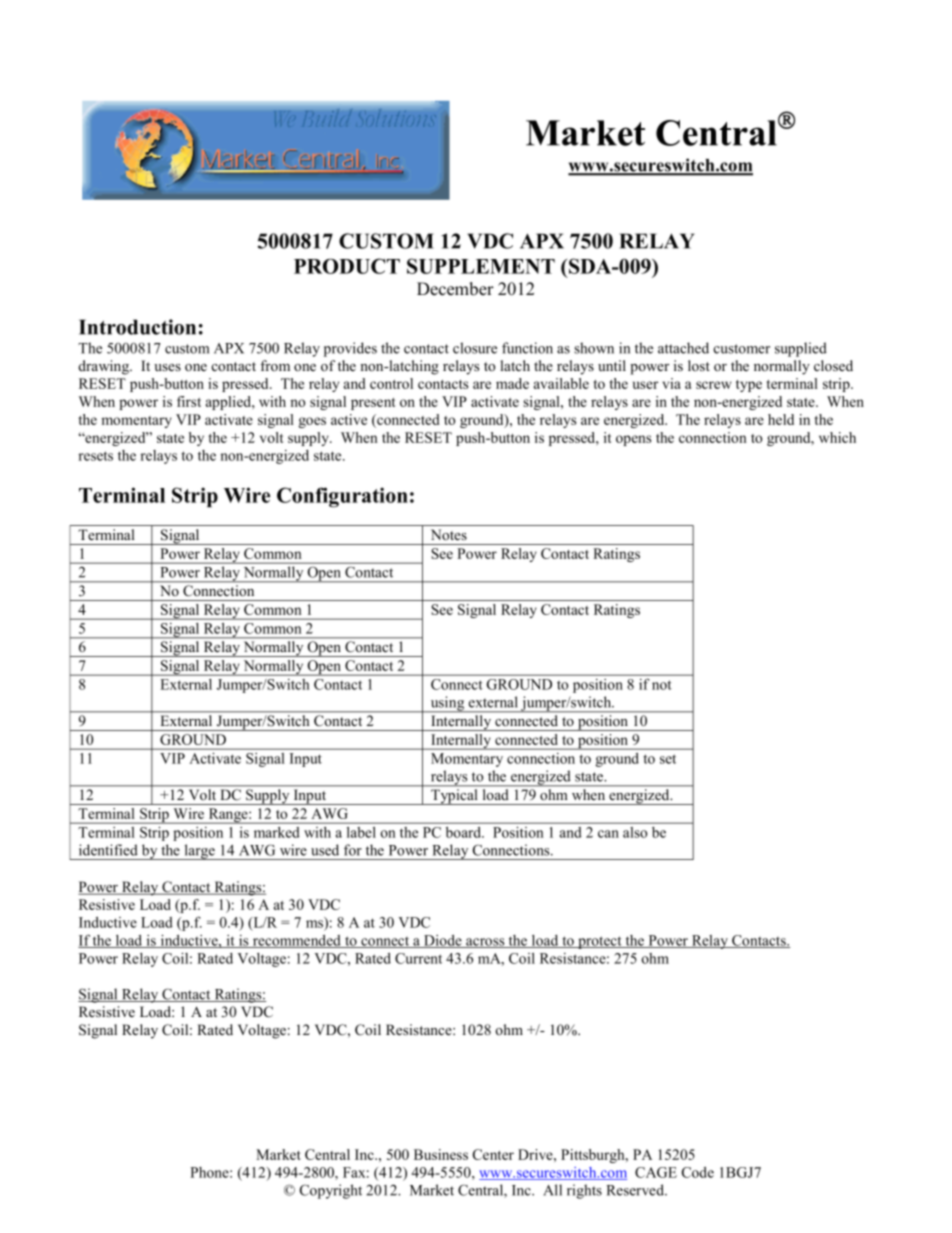  Describe the element at coordinates (455, 289) in the screenshot. I see `December` at that location.
